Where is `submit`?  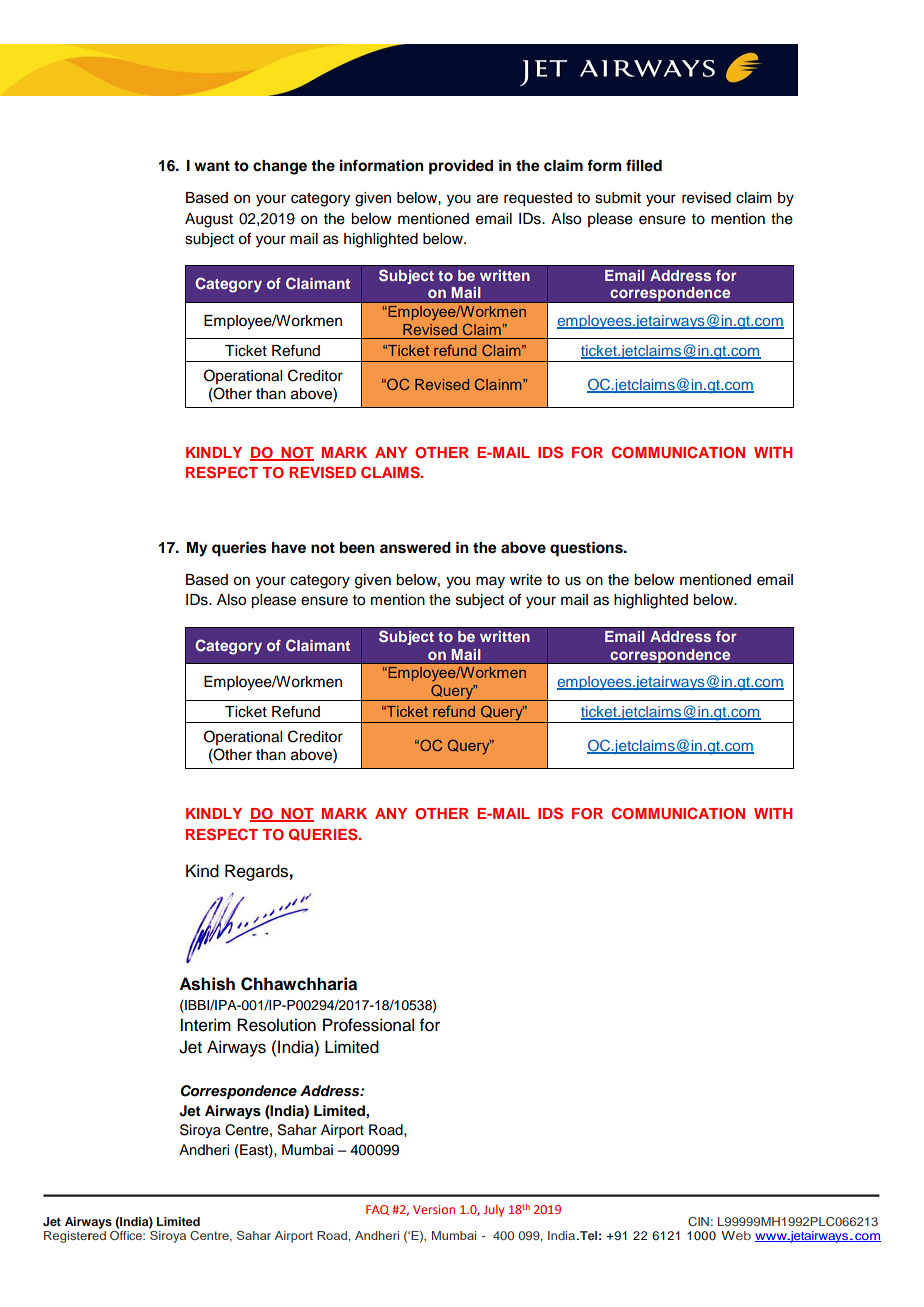 submit is located at coordinates (618, 198).
